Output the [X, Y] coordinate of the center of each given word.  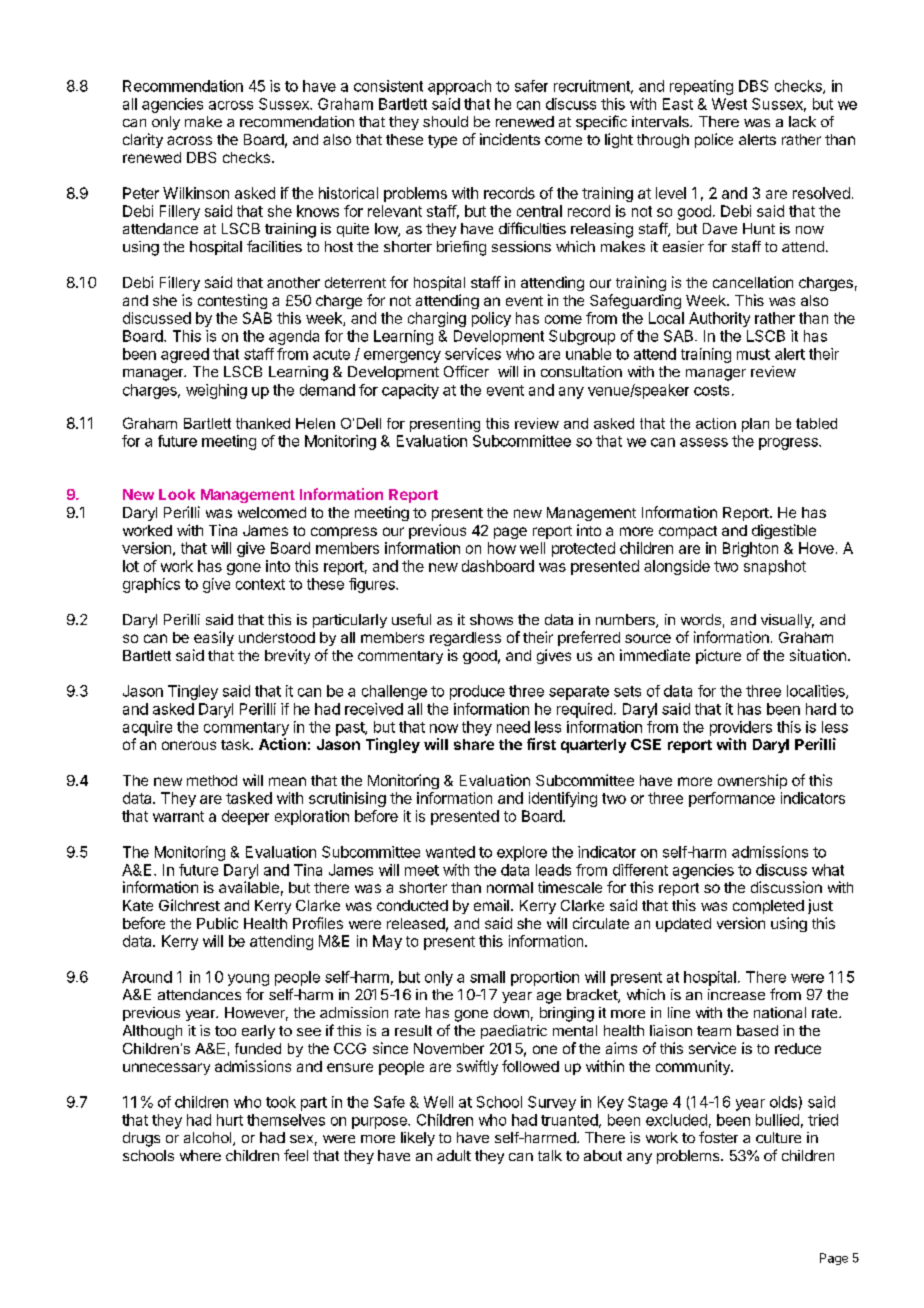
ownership [752, 781]
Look [177, 494]
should [445, 121]
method [212, 780]
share [474, 744]
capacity [410, 391]
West [729, 104]
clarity [143, 140]
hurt [230, 1120]
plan [755, 425]
